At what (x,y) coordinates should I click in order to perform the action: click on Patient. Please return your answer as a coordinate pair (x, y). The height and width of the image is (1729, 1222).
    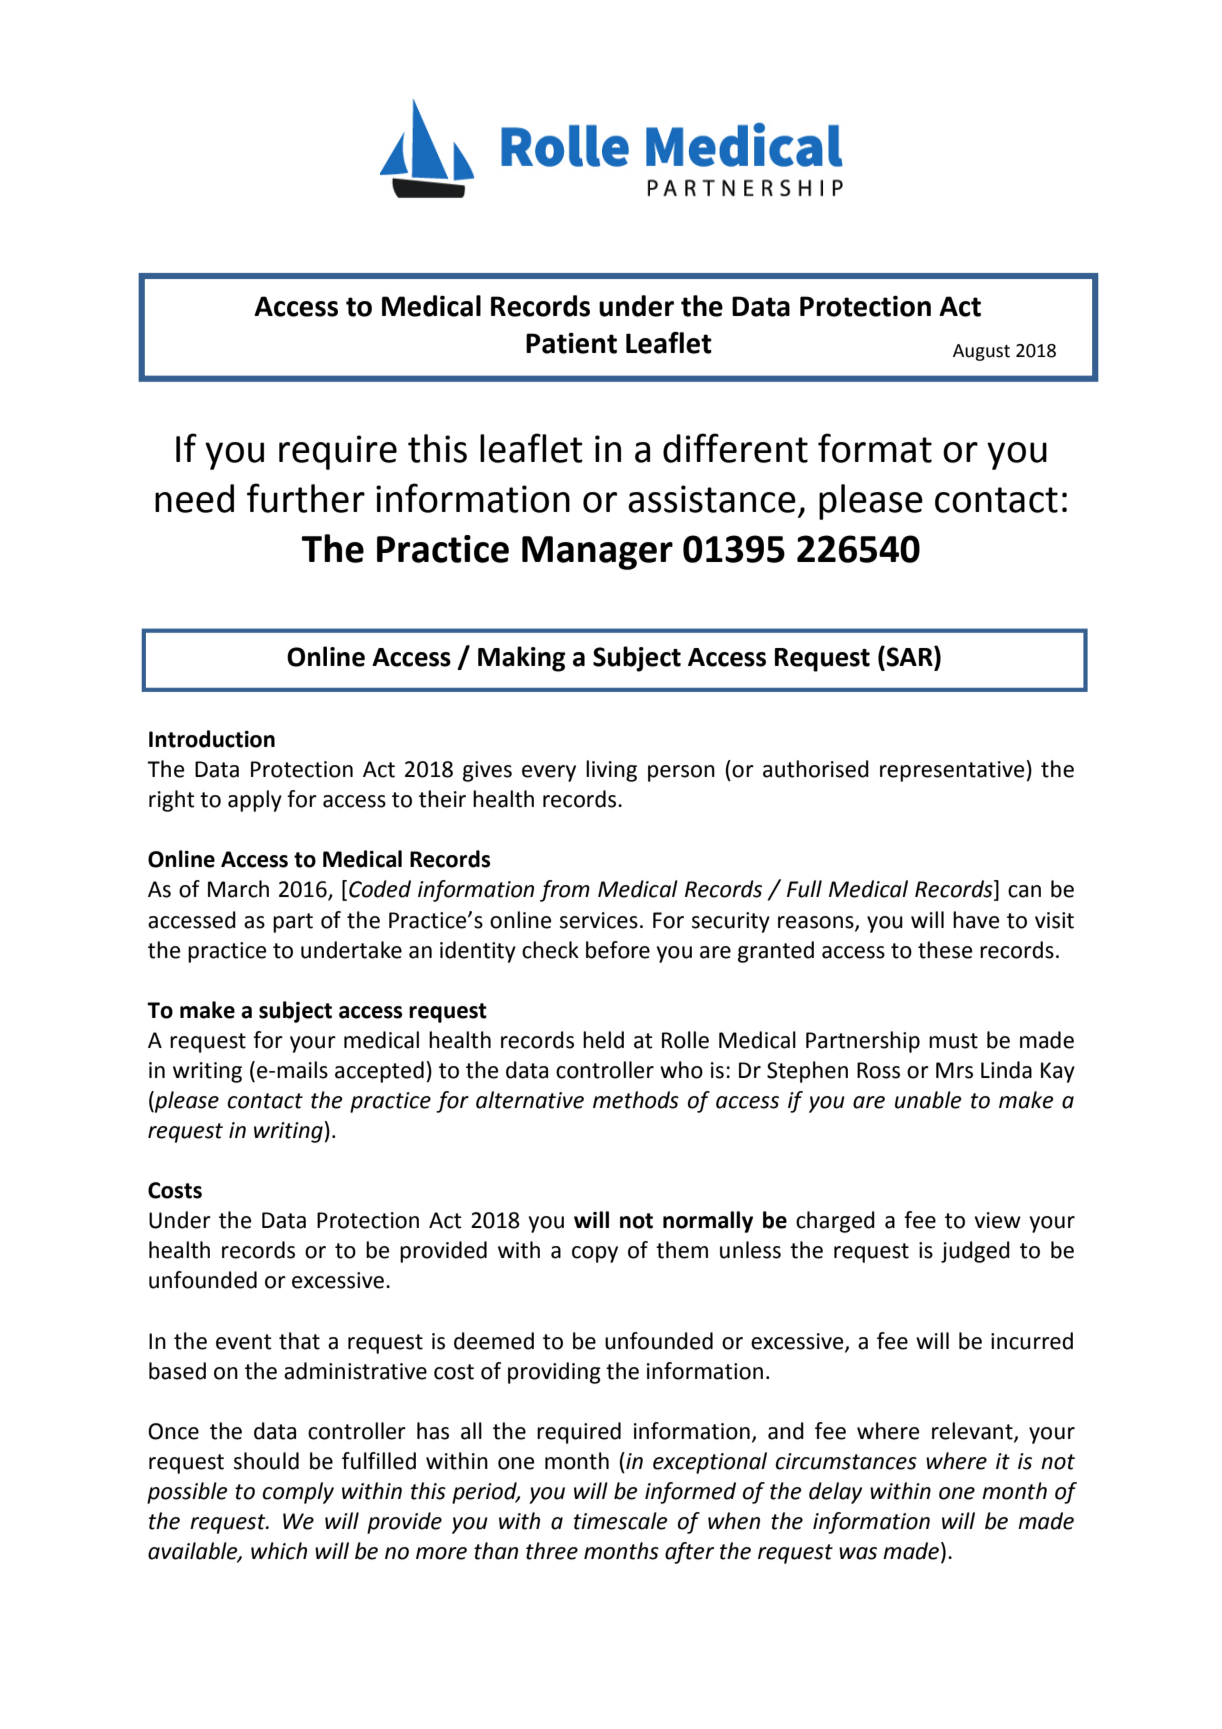
    Looking at the image, I should click on (571, 343).
